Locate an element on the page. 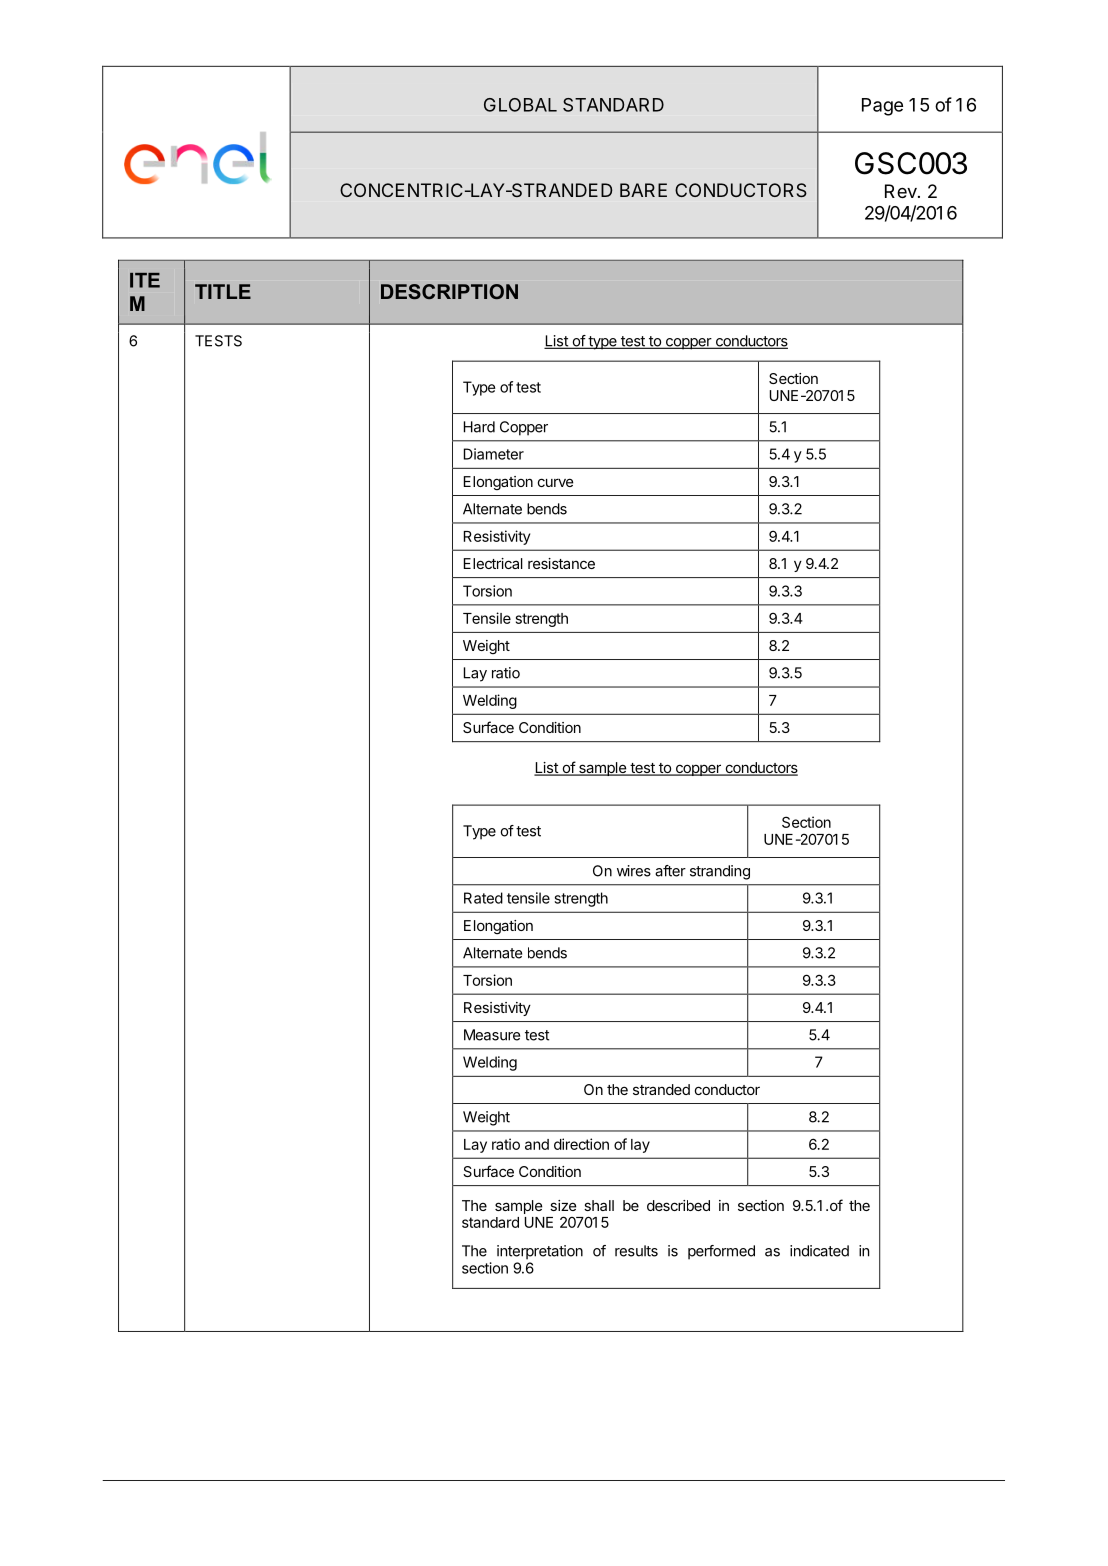 Image resolution: width=1108 pixels, height=1566 pixels. Page is located at coordinates (882, 107).
